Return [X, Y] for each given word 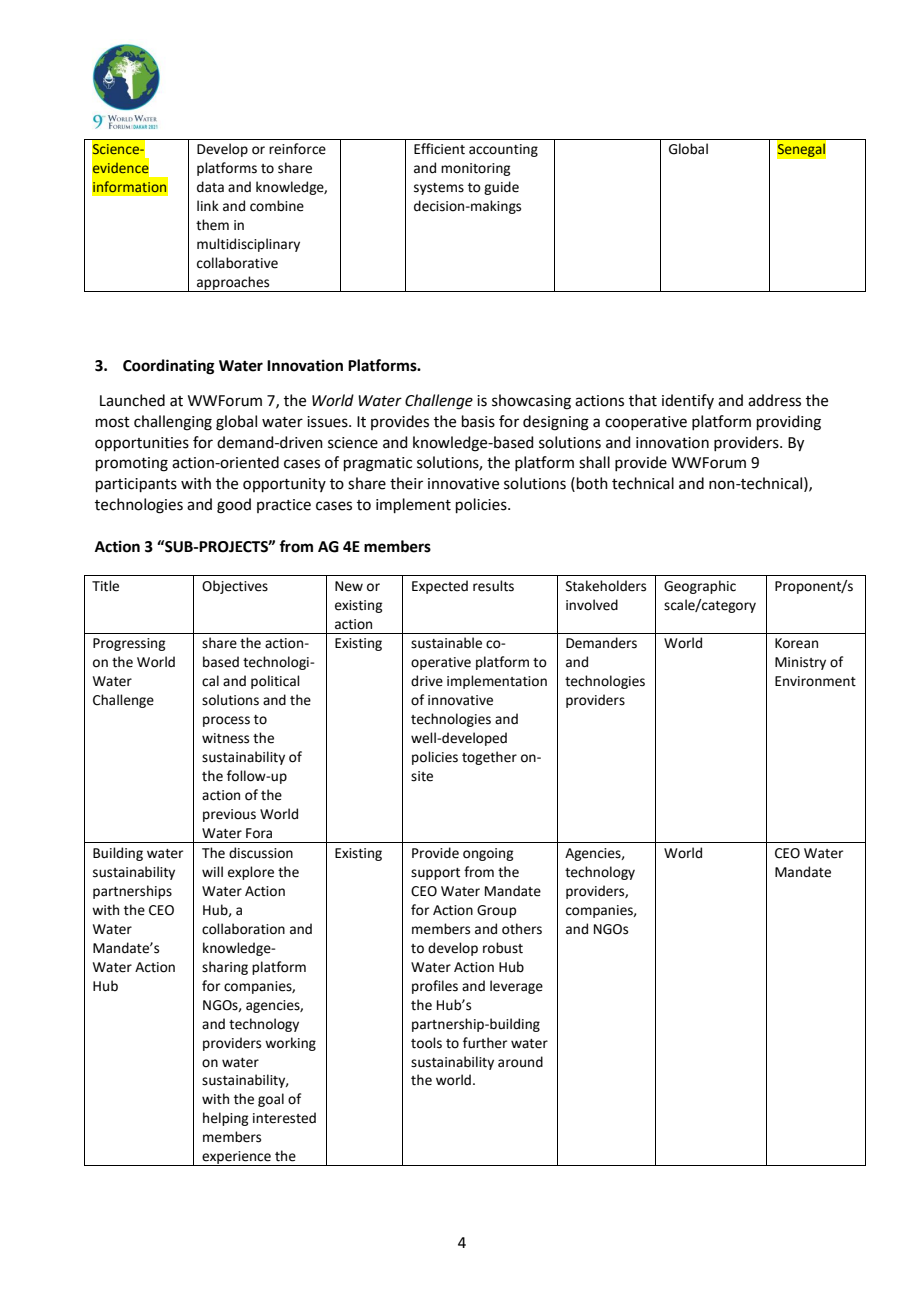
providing [789, 423]
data [210, 187]
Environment [815, 681]
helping [225, 1119]
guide [501, 188]
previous [229, 815]
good [234, 506]
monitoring [475, 169]
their [406, 483]
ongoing [488, 854]
